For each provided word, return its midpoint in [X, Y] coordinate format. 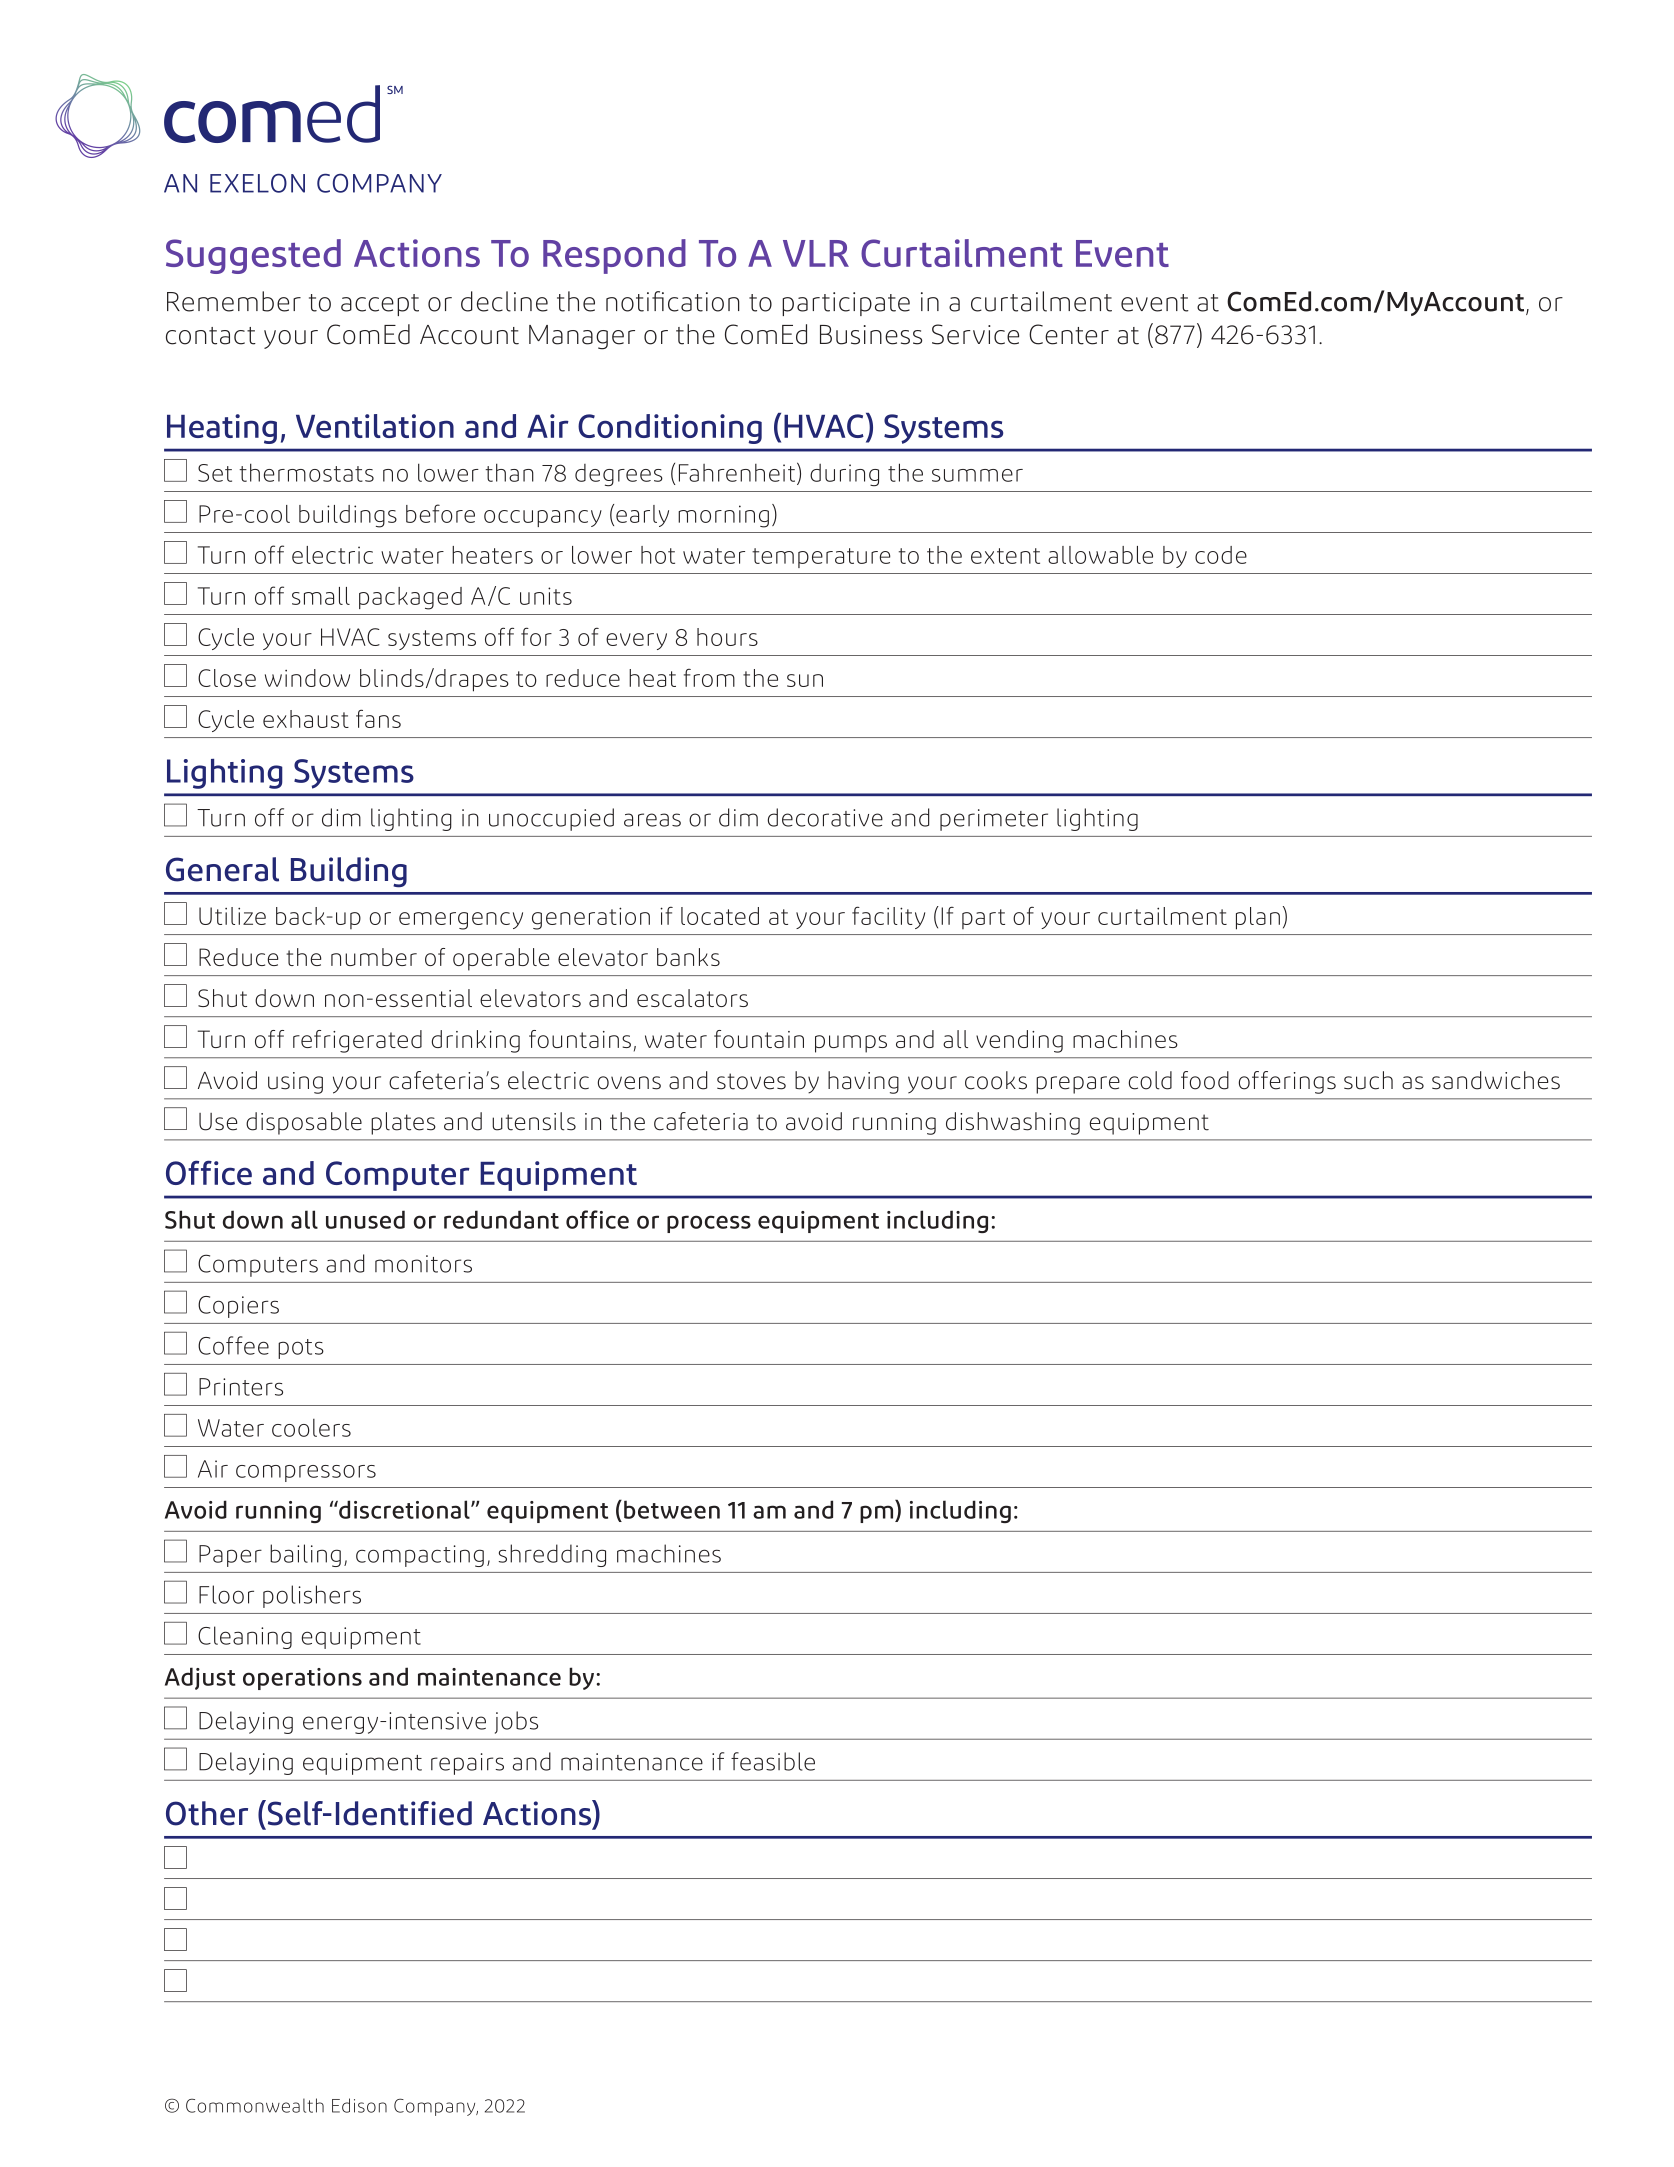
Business [871, 335]
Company [436, 2107]
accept [380, 305]
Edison [359, 2105]
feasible [773, 1761]
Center [1069, 334]
